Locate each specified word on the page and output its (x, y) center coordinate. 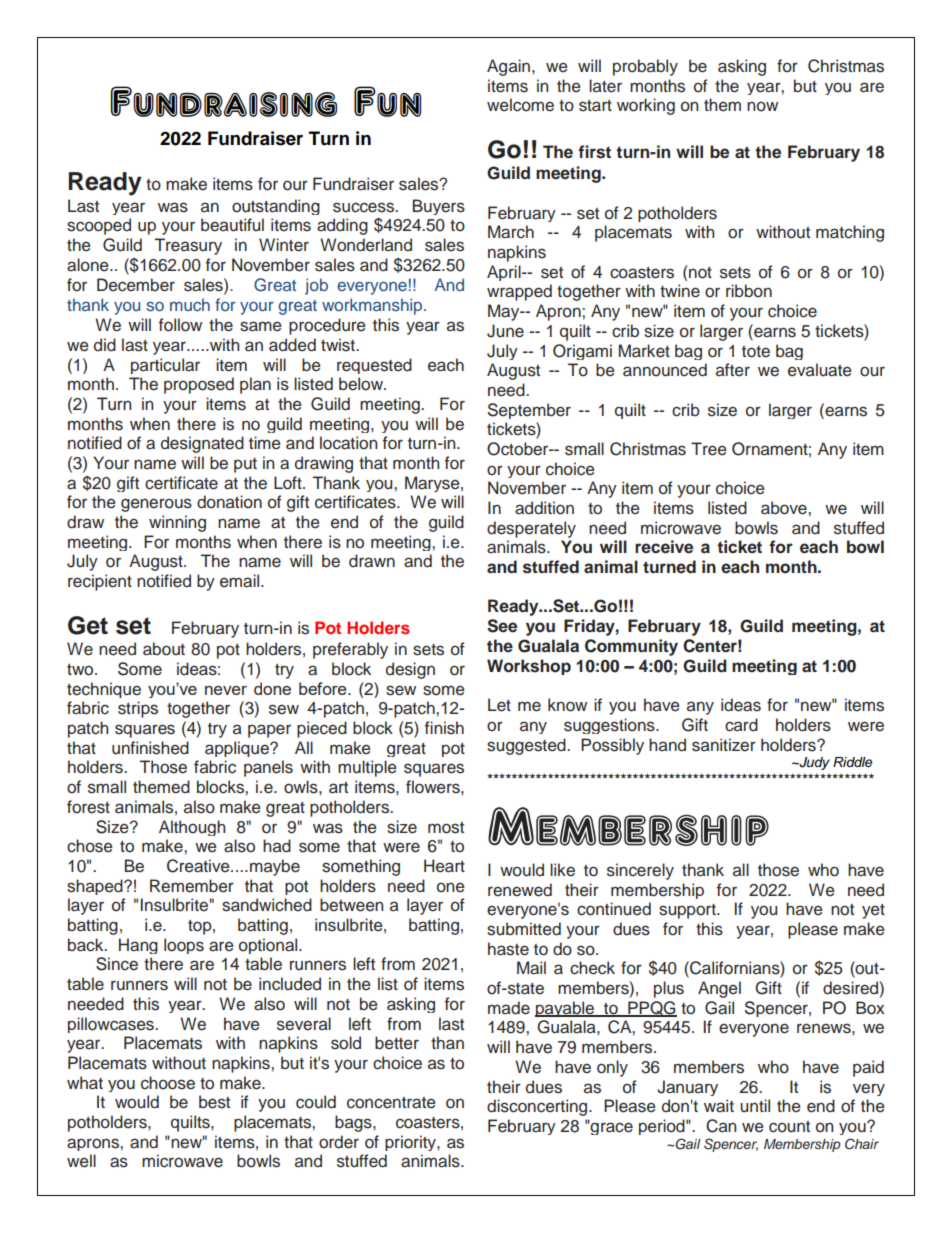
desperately (531, 529)
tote (756, 352)
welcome (520, 105)
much (190, 304)
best (214, 1102)
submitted (524, 929)
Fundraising (224, 101)
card (741, 725)
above (785, 508)
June (505, 331)
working (646, 106)
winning (177, 523)
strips (138, 709)
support (688, 911)
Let (499, 705)
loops (184, 946)
